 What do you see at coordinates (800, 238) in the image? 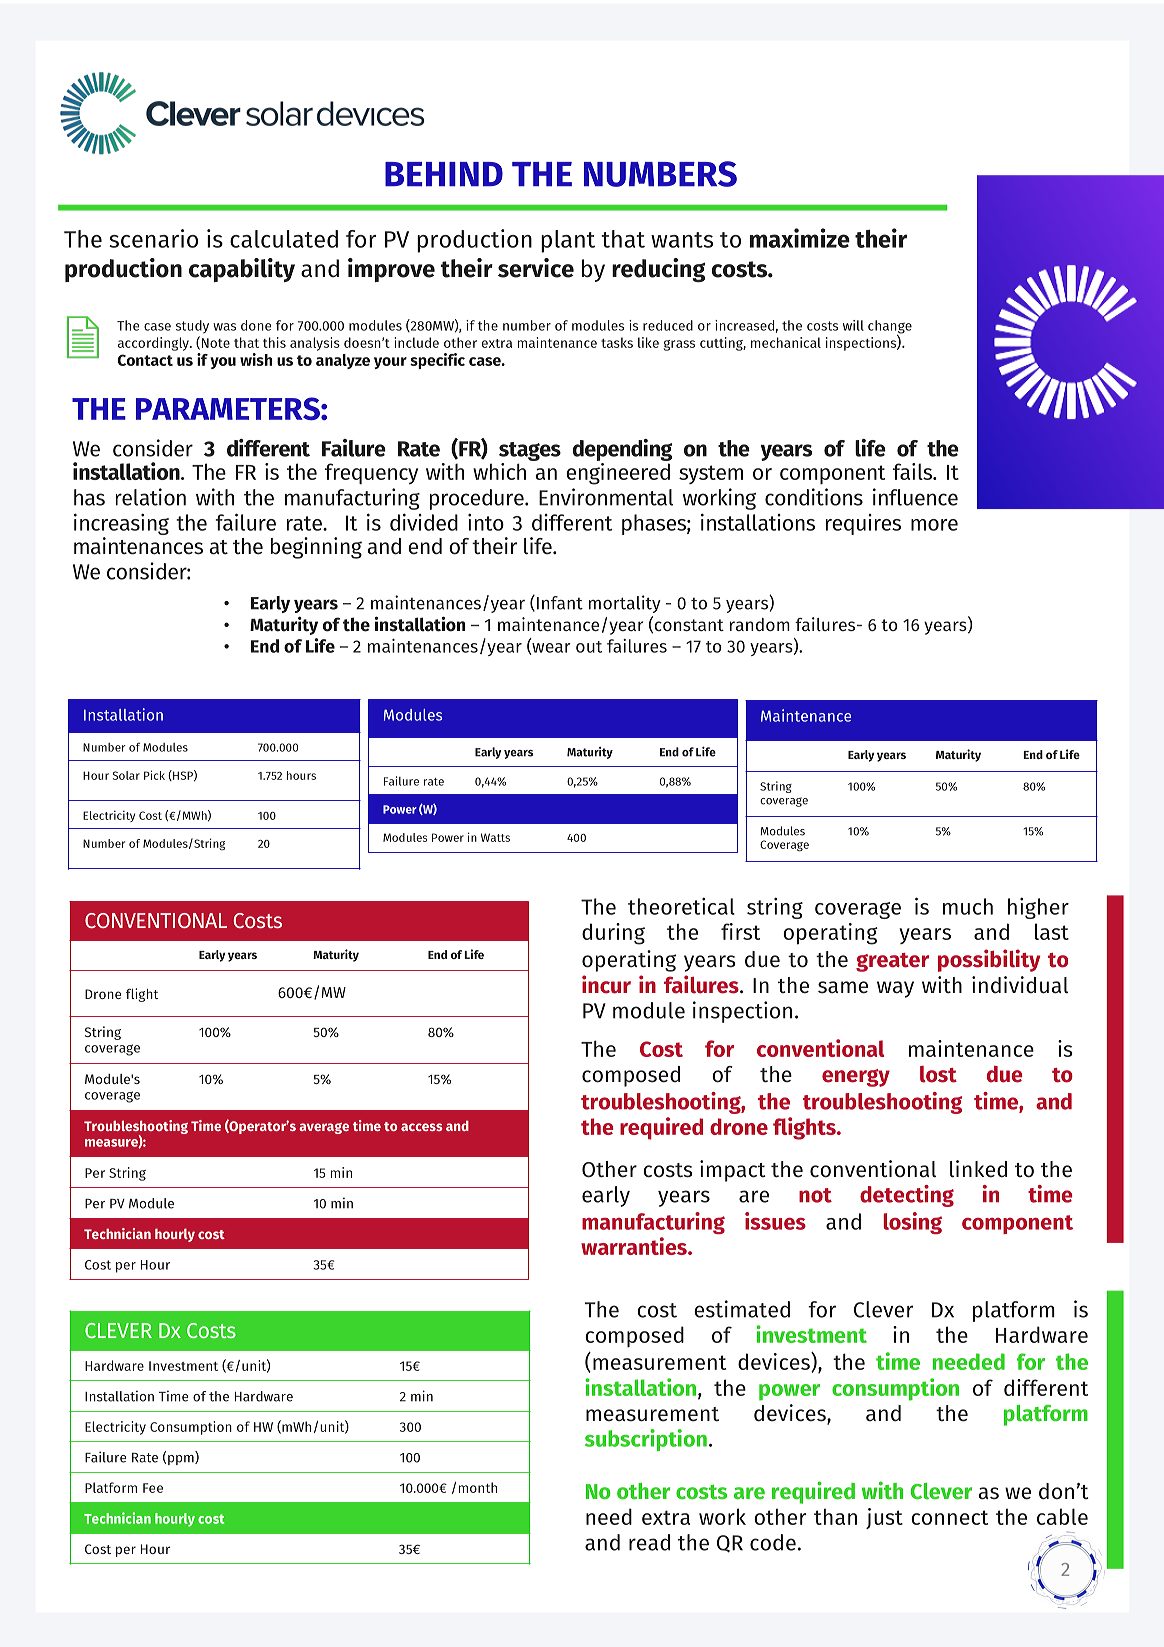
I see `maximize` at bounding box center [800, 238].
